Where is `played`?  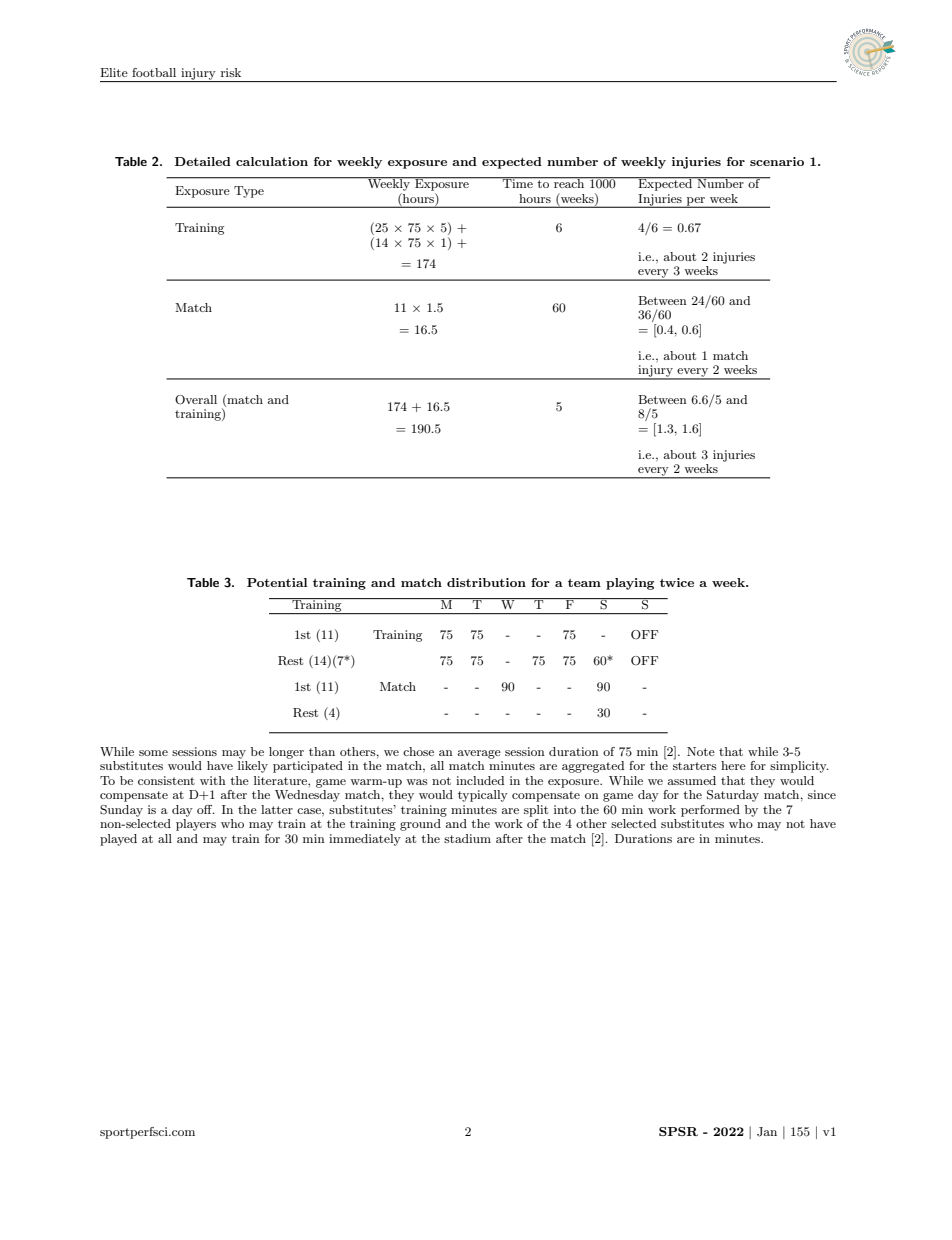
played is located at coordinates (118, 840).
